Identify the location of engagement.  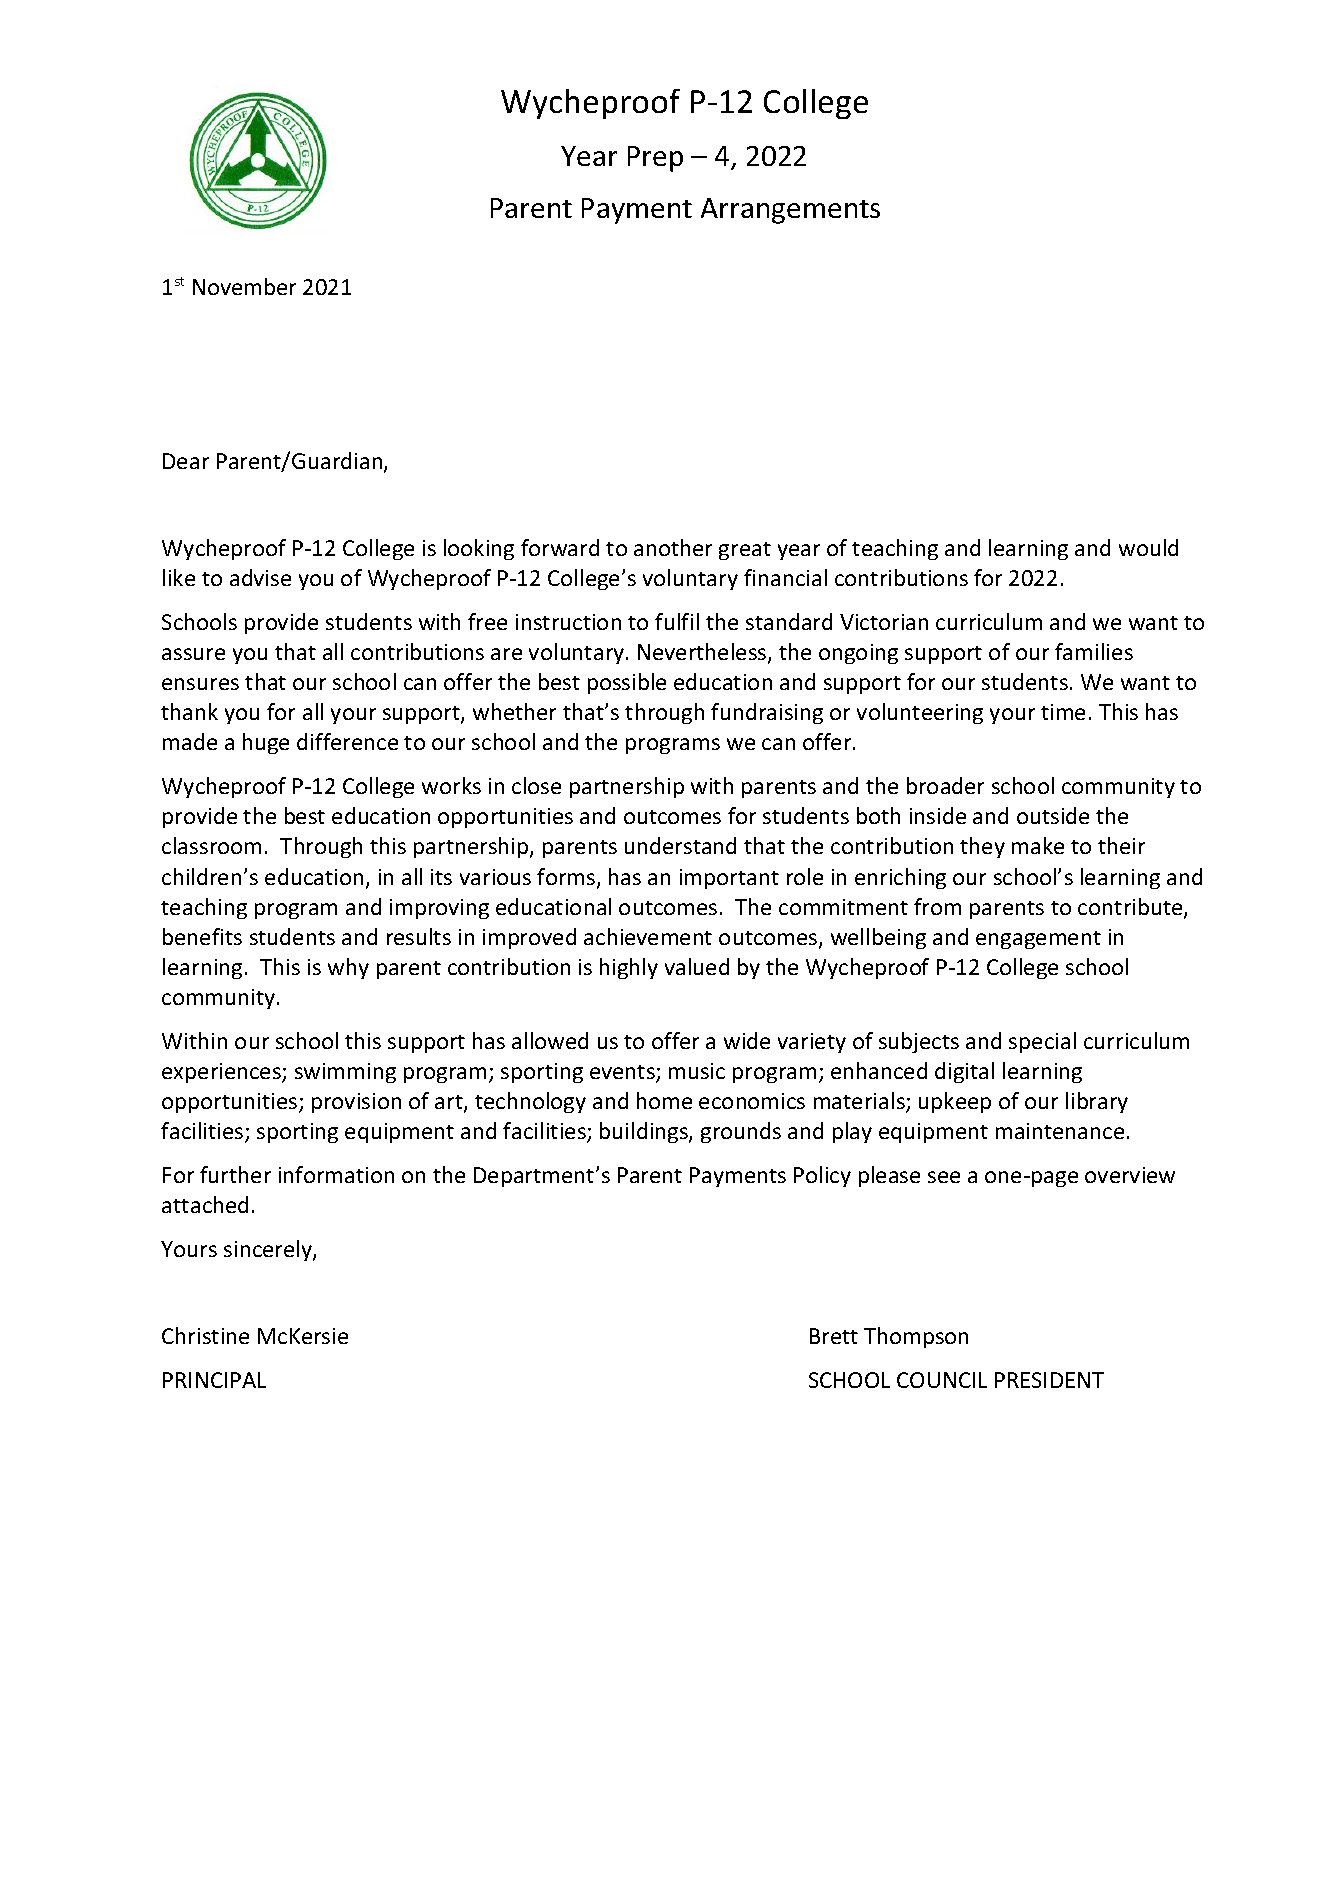
(1038, 940).
